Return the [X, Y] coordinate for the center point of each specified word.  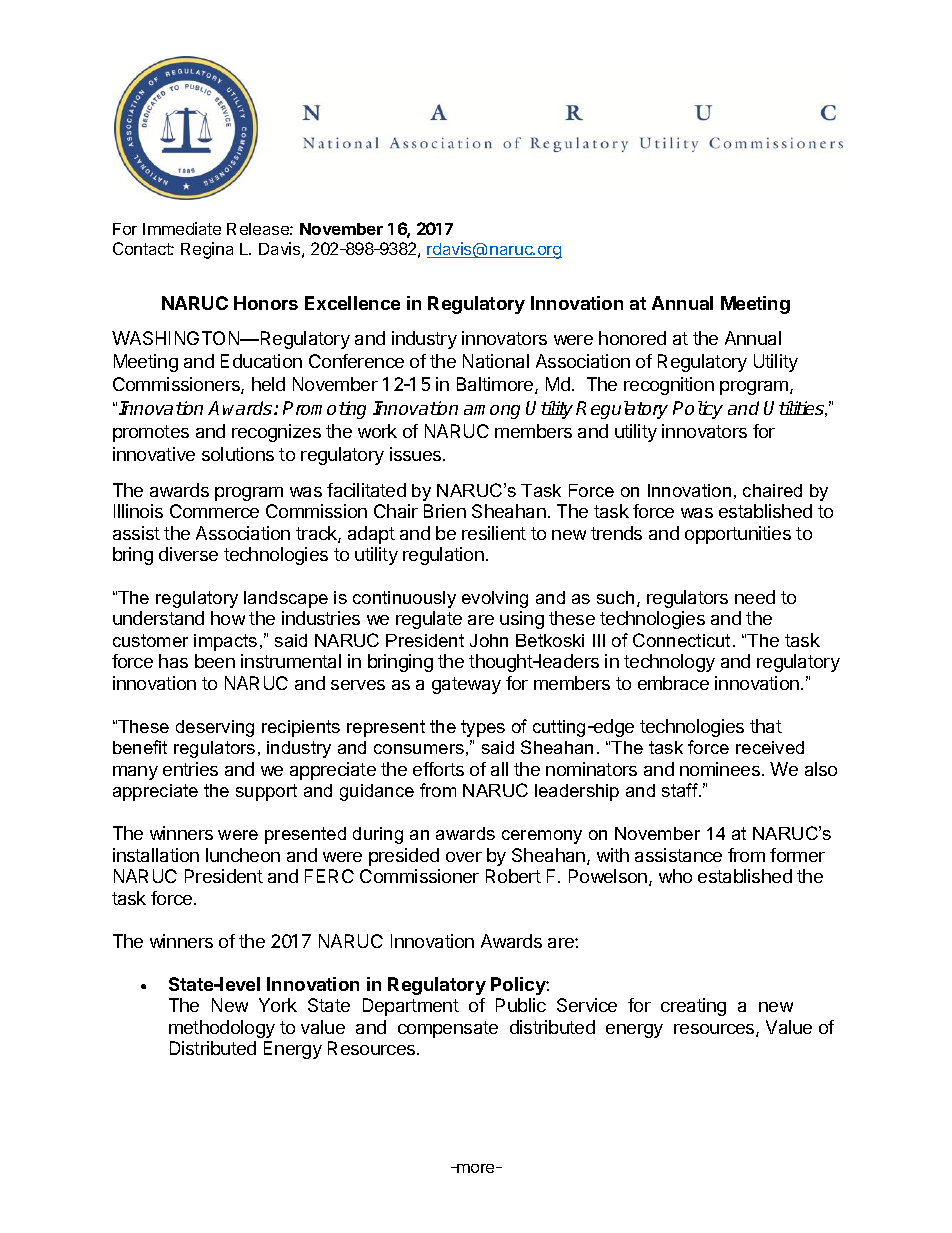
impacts [225, 642]
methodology [222, 1029]
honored [632, 338]
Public [521, 1005]
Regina [207, 250]
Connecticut [681, 640]
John [489, 640]
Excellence [352, 303]
